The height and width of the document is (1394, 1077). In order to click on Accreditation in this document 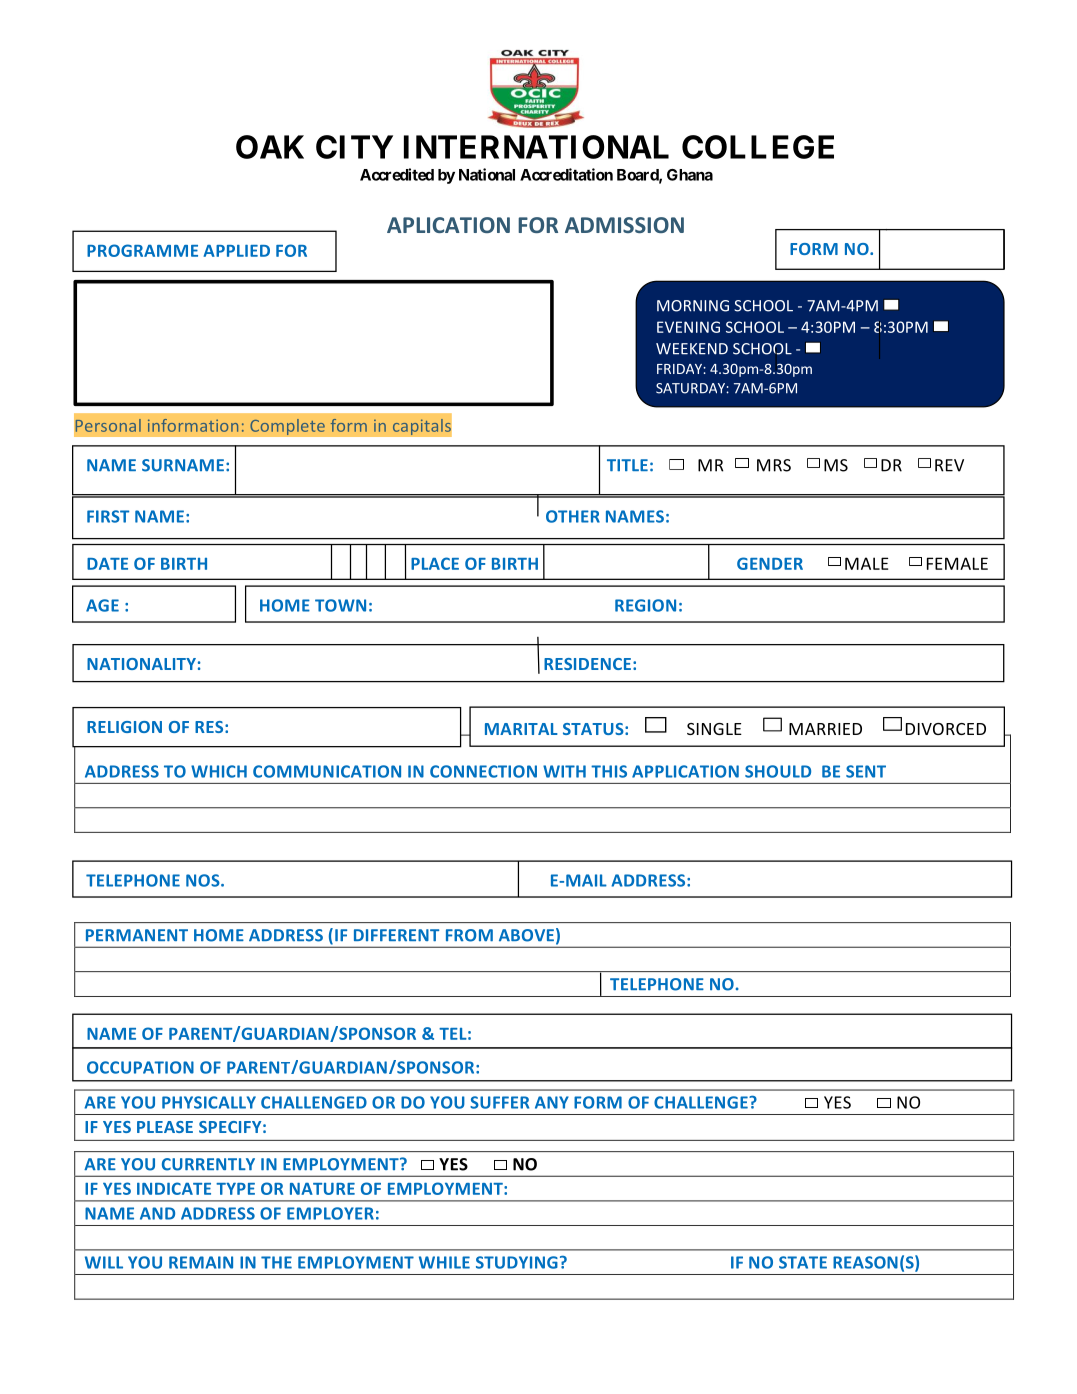, I will do `click(566, 174)`.
